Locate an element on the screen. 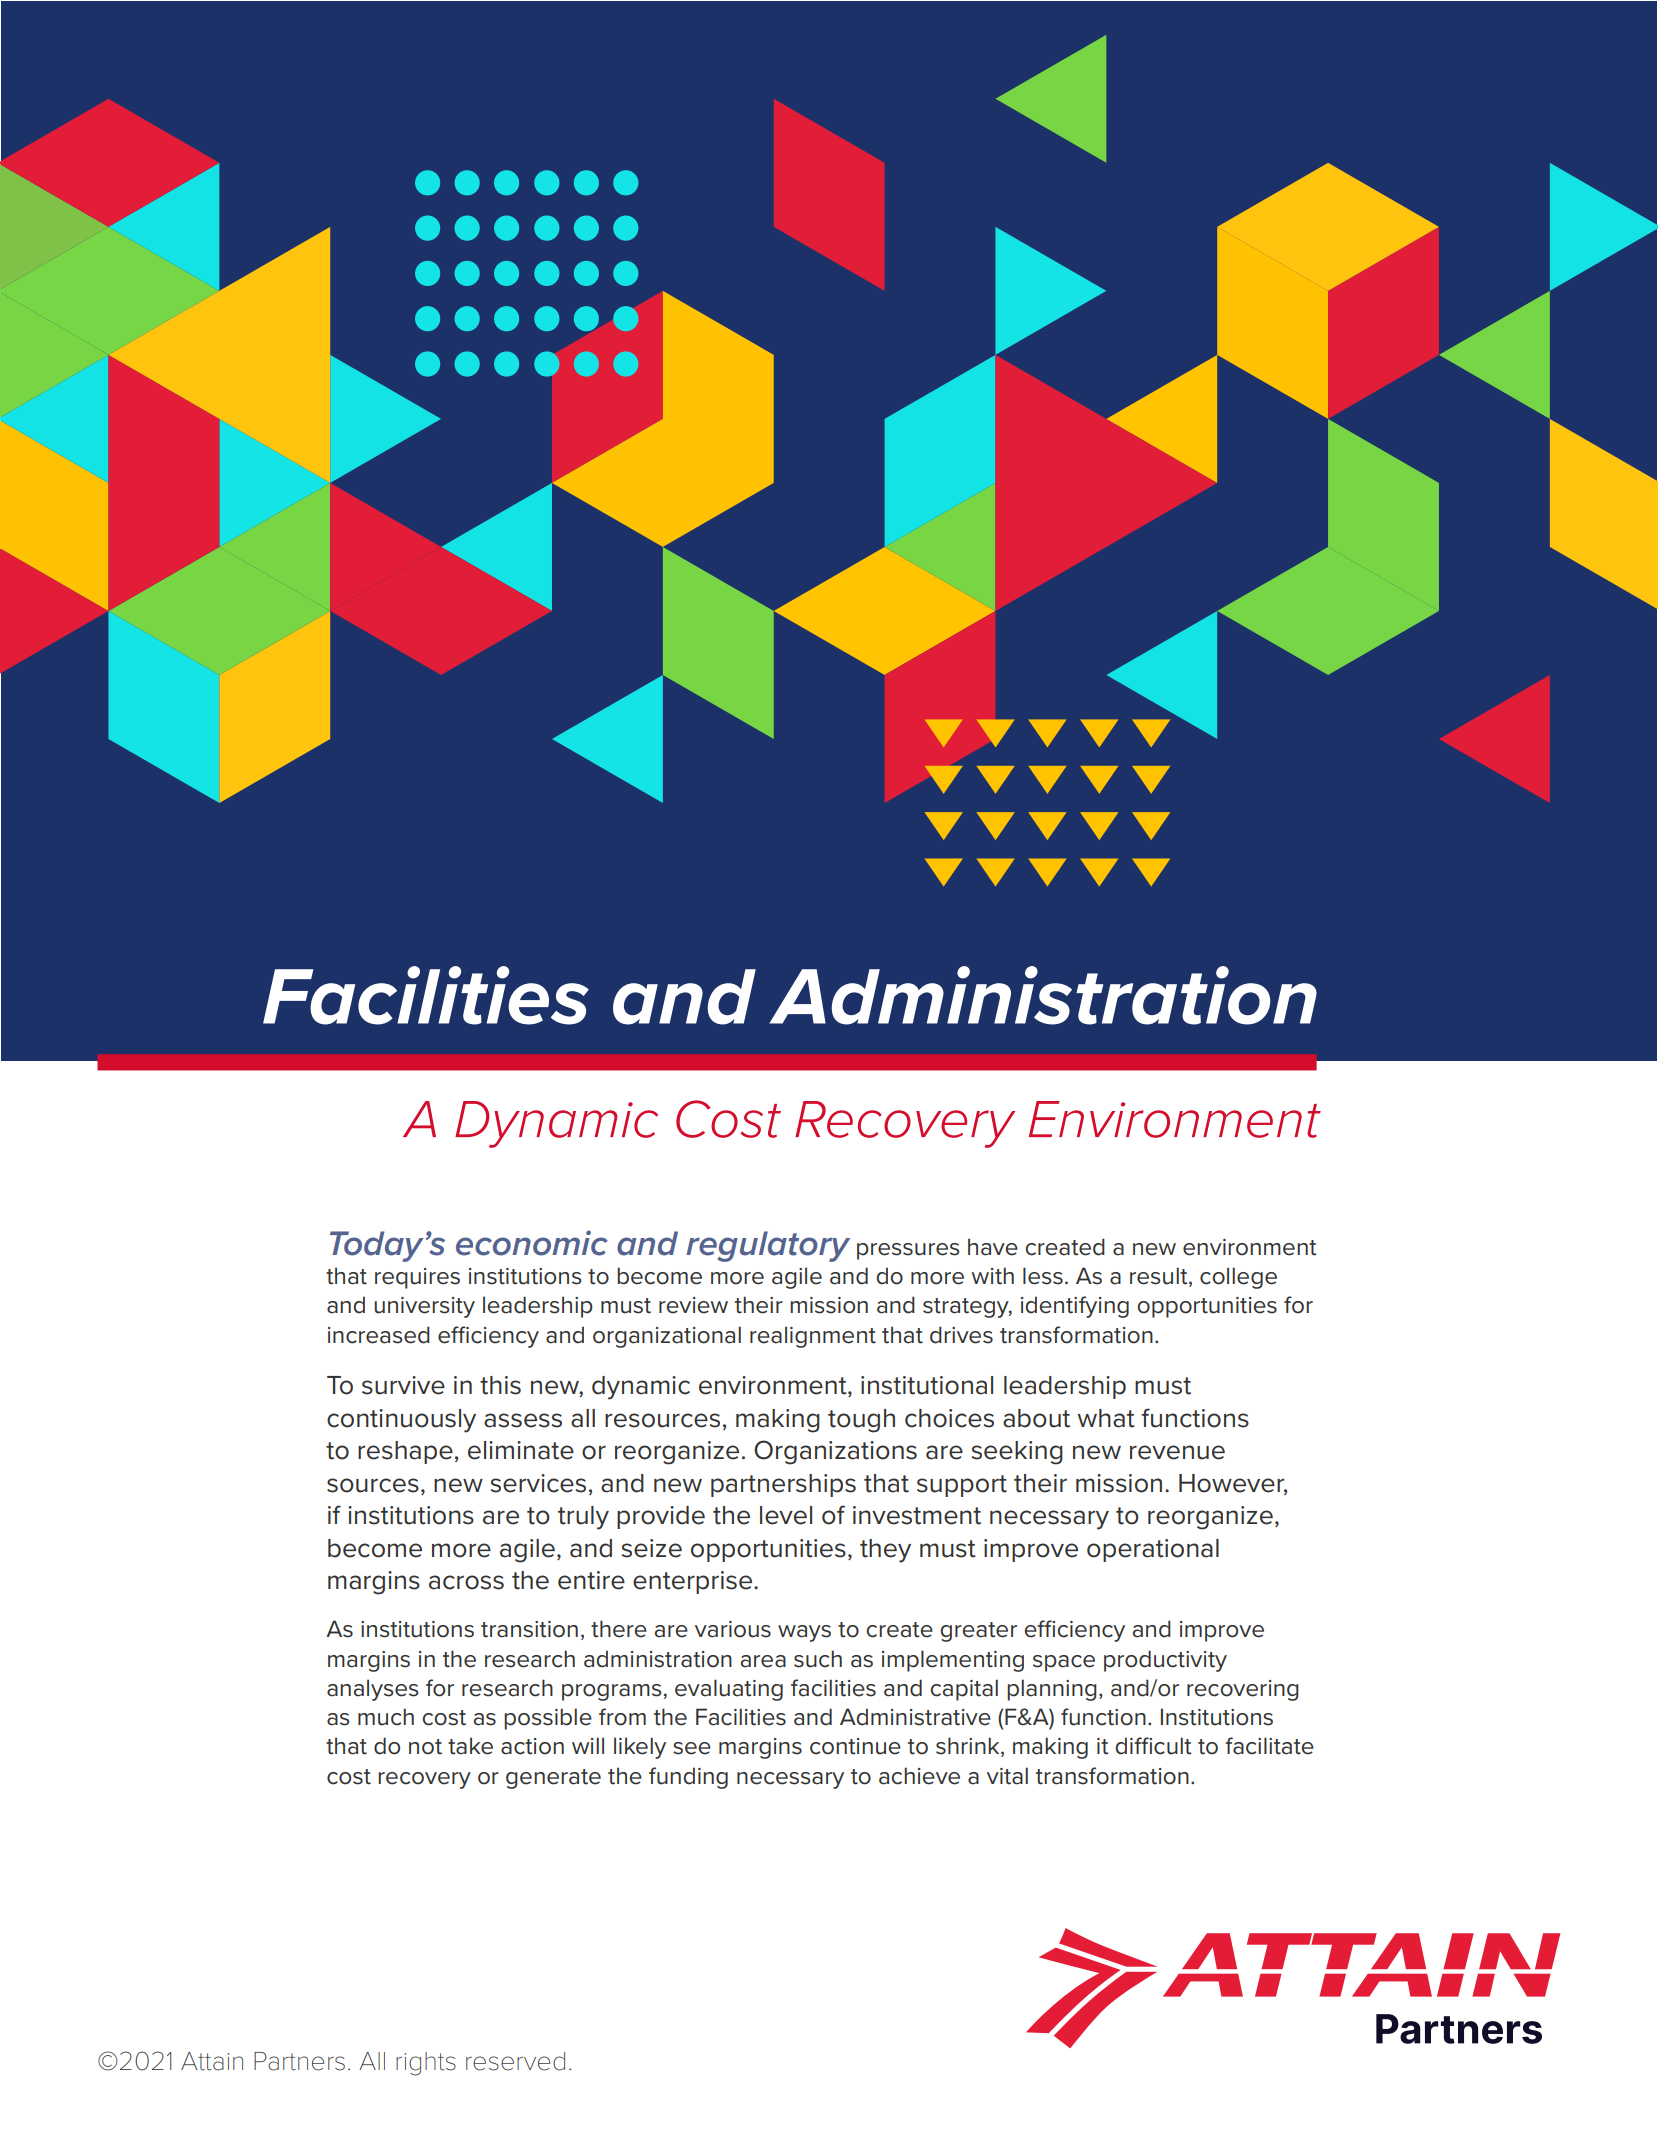 This screenshot has height=2146, width=1658. result is located at coordinates (1160, 1277).
